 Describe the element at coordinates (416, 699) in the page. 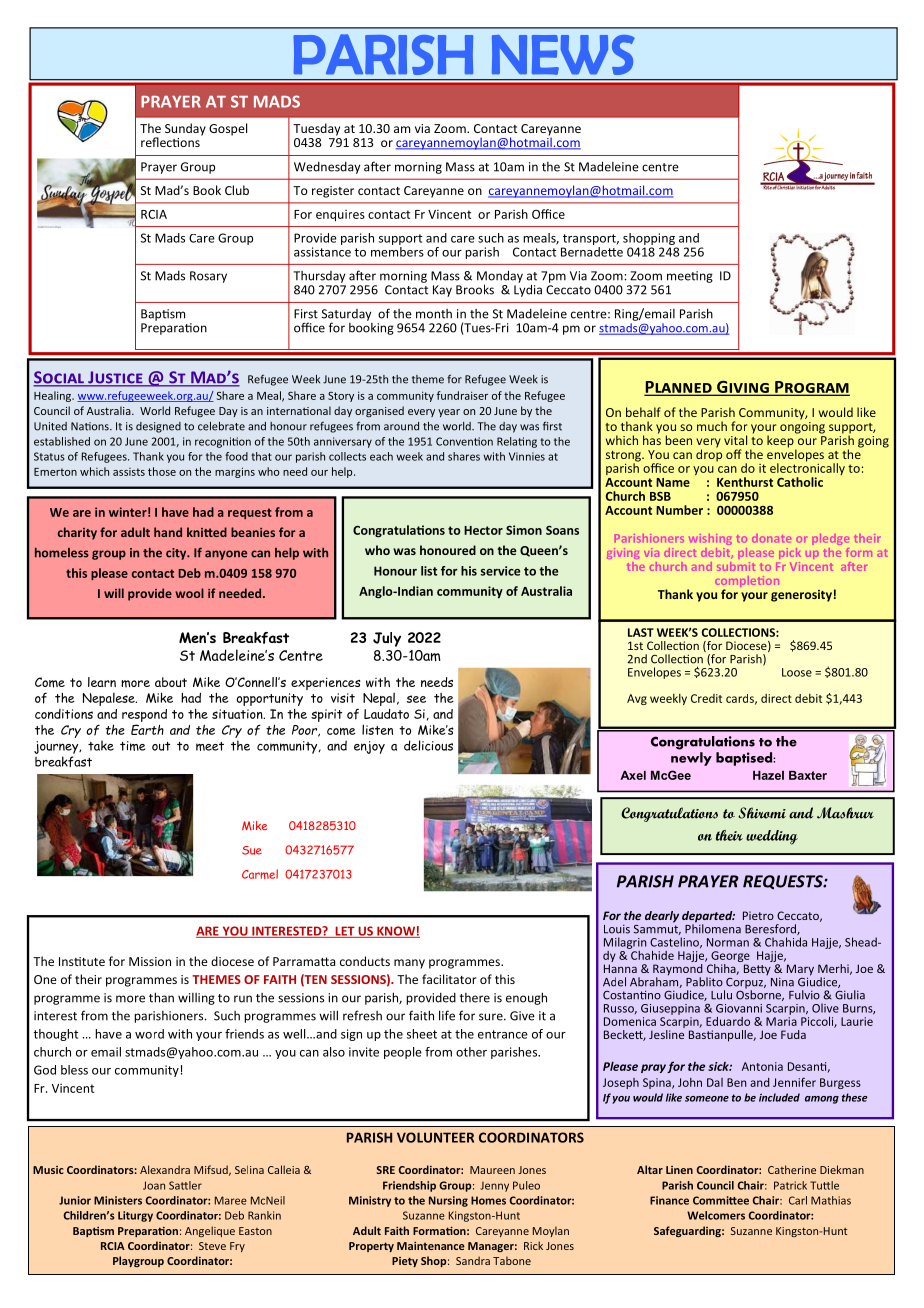

I see `see` at that location.
